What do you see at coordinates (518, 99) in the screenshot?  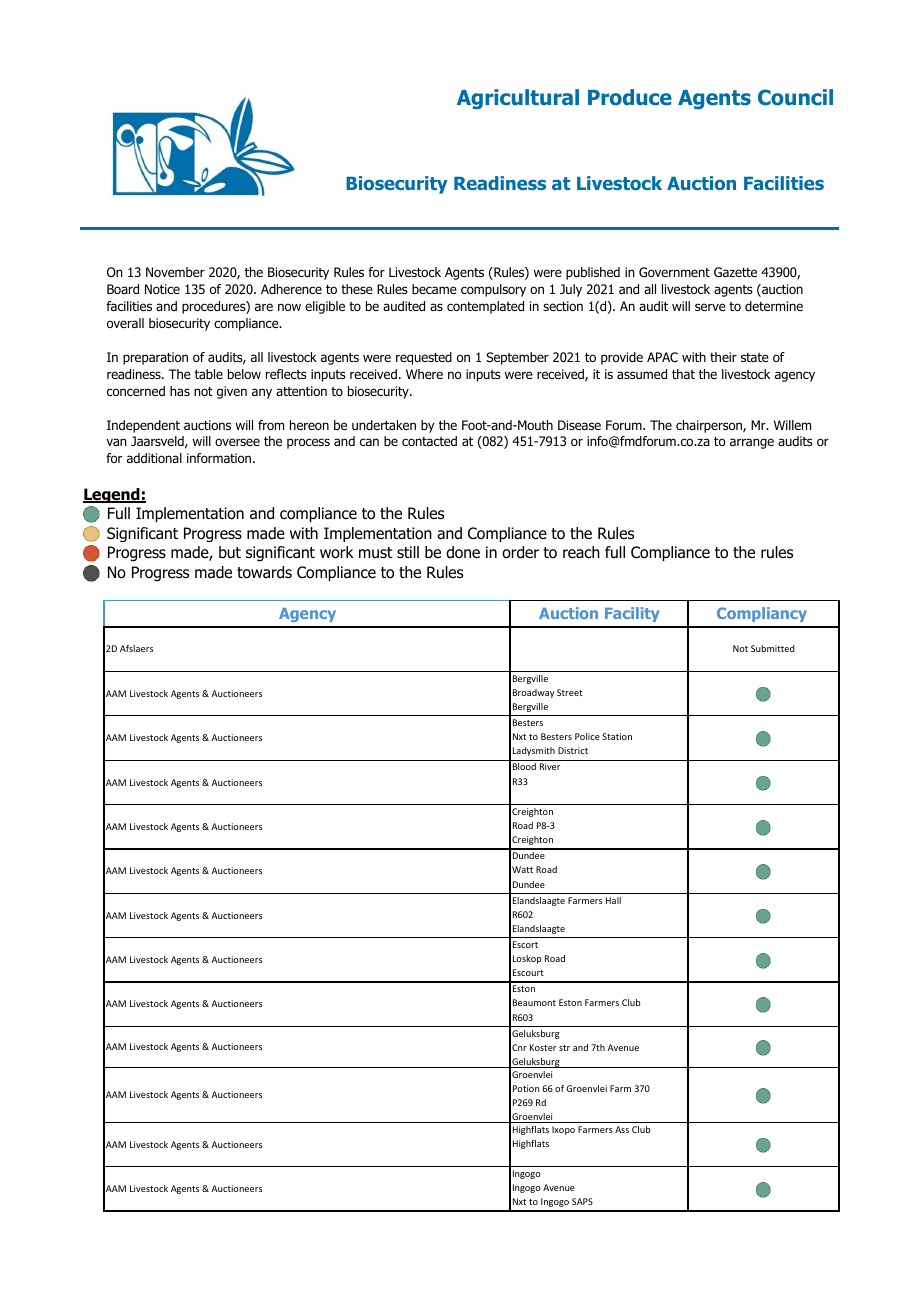 I see `Agricultural` at bounding box center [518, 99].
